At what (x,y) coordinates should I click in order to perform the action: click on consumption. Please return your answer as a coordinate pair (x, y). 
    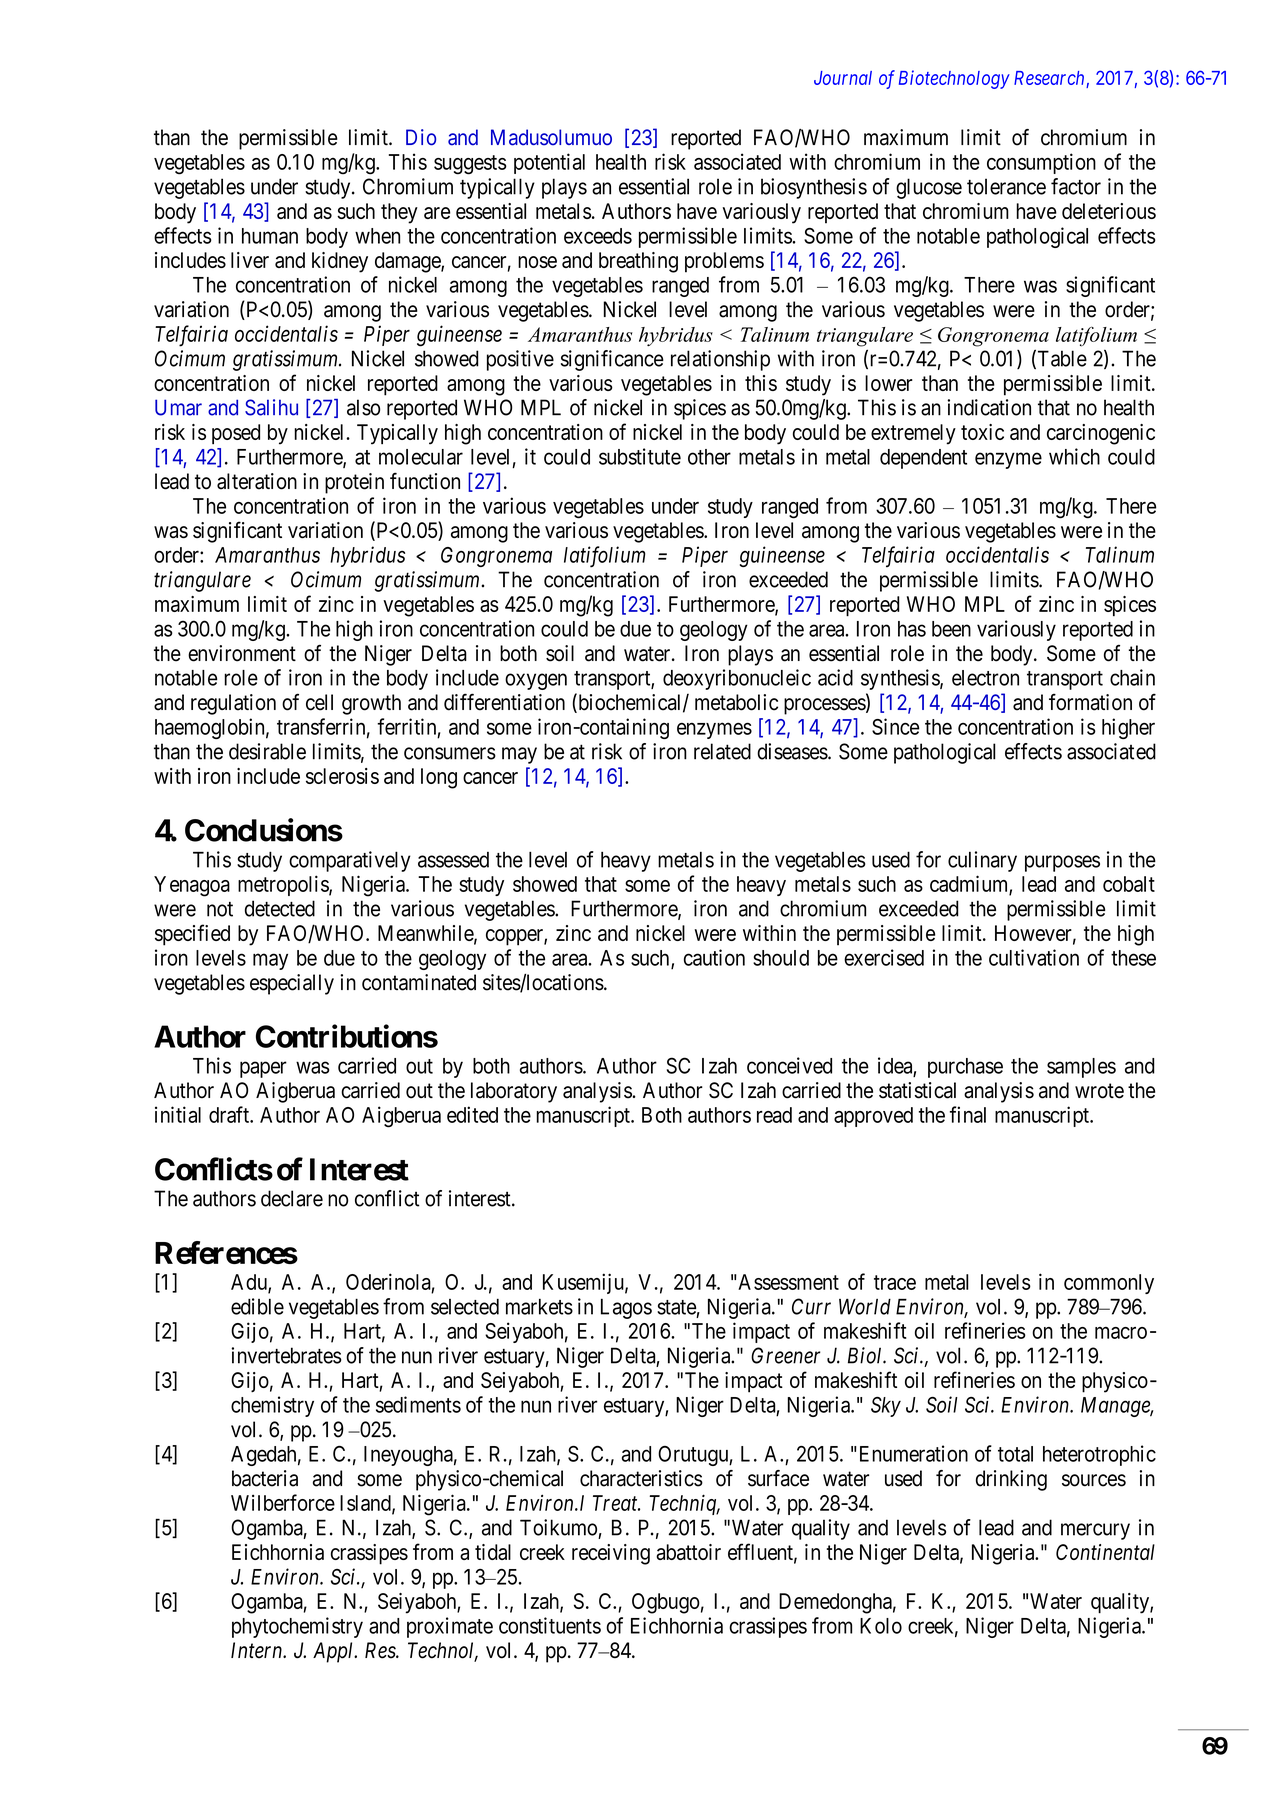
    Looking at the image, I should click on (1041, 163).
